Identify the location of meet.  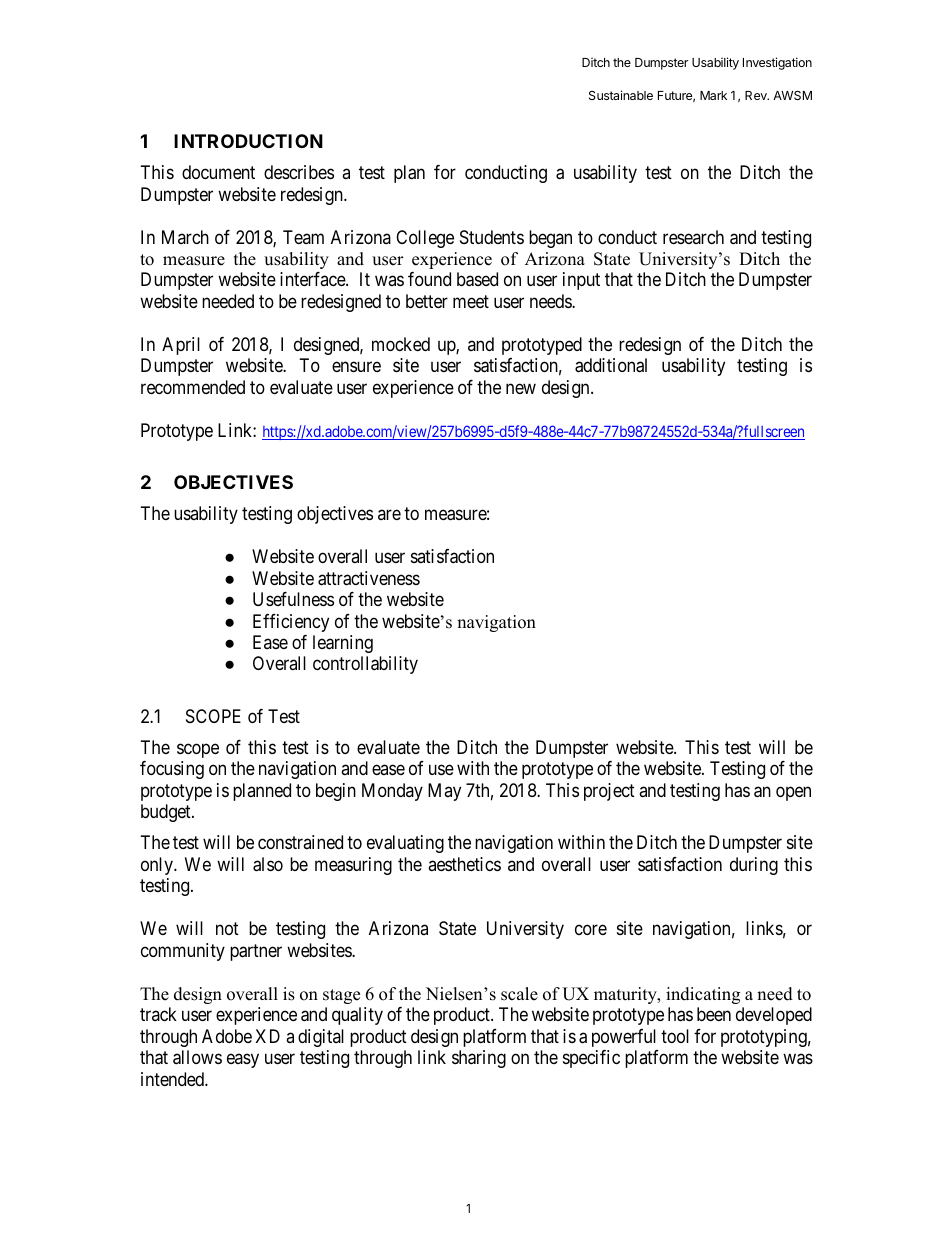
(471, 301).
